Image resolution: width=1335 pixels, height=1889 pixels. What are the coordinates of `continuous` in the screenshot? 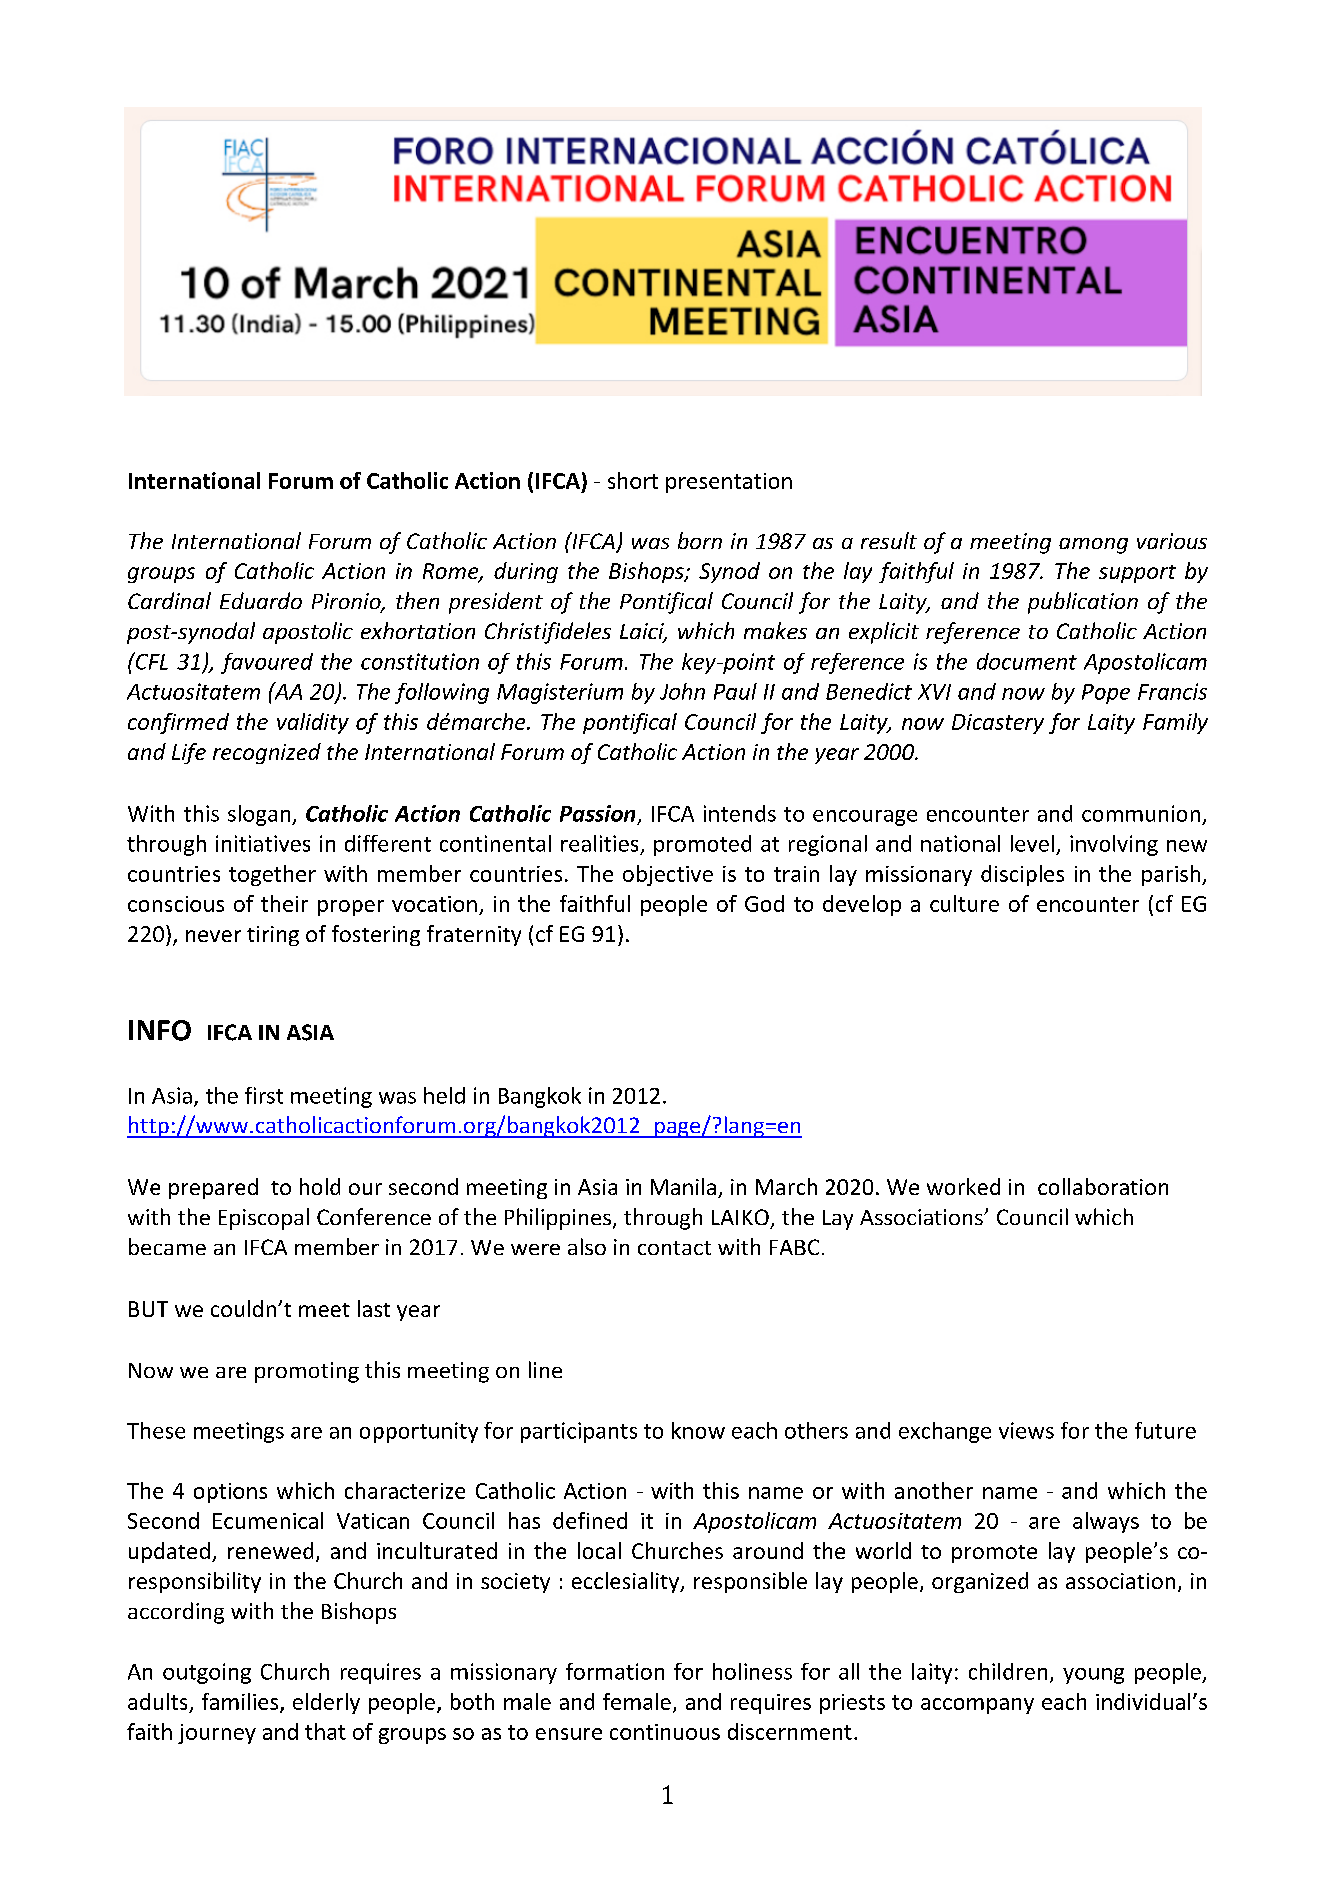 It's located at (665, 1732).
